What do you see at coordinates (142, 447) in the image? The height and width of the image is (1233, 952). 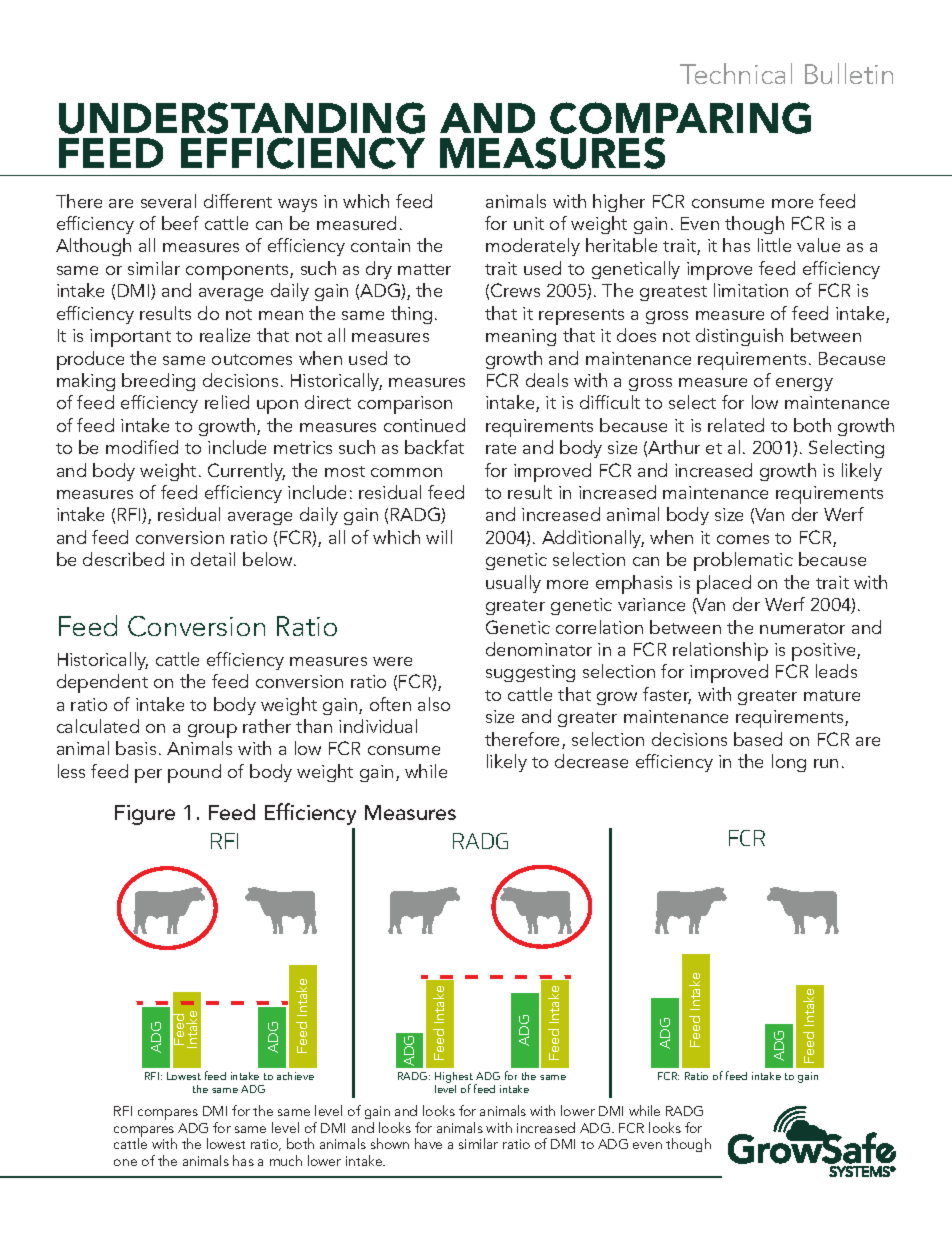 I see `modified` at bounding box center [142, 447].
